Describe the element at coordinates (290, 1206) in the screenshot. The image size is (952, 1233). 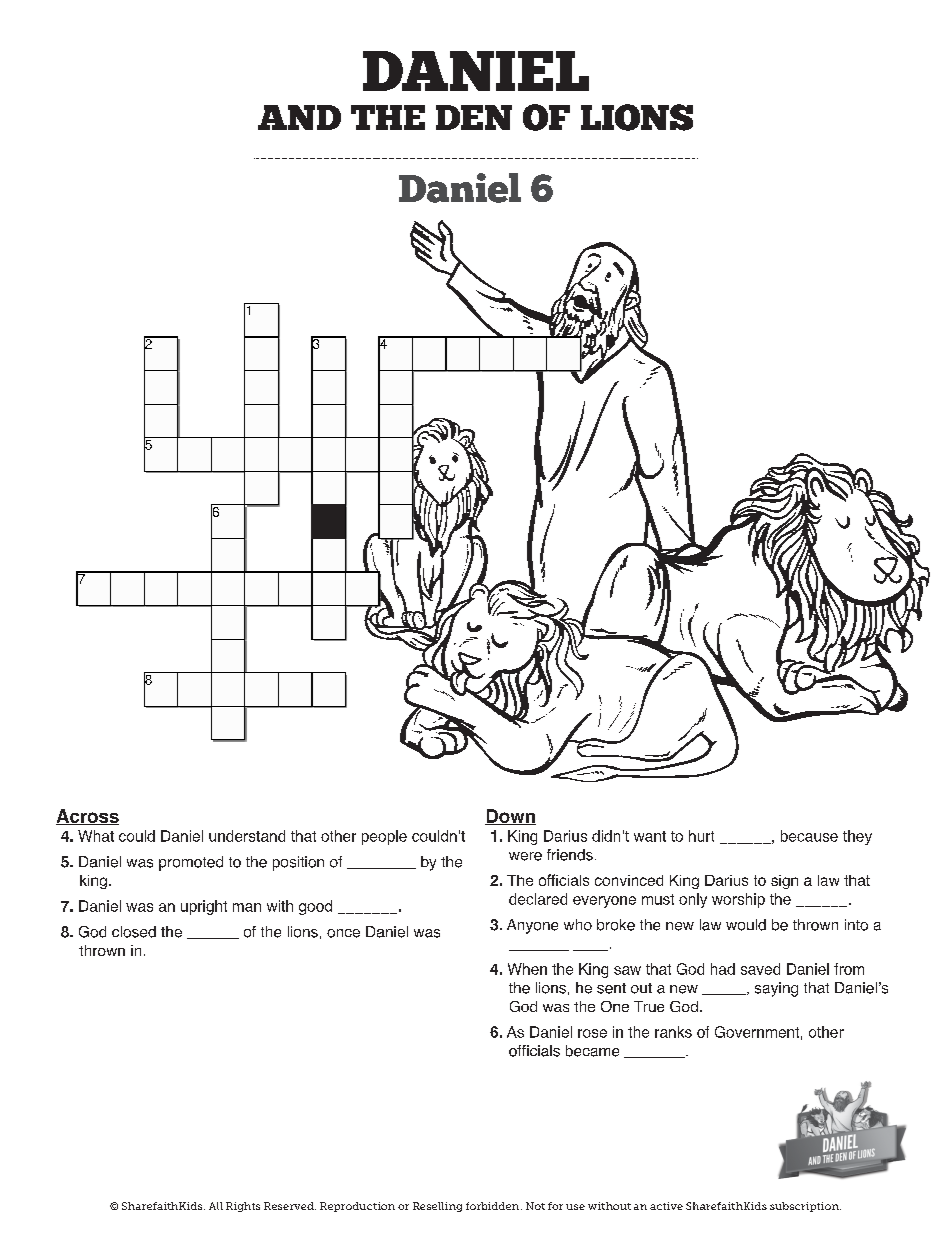
I see `Reserved` at that location.
